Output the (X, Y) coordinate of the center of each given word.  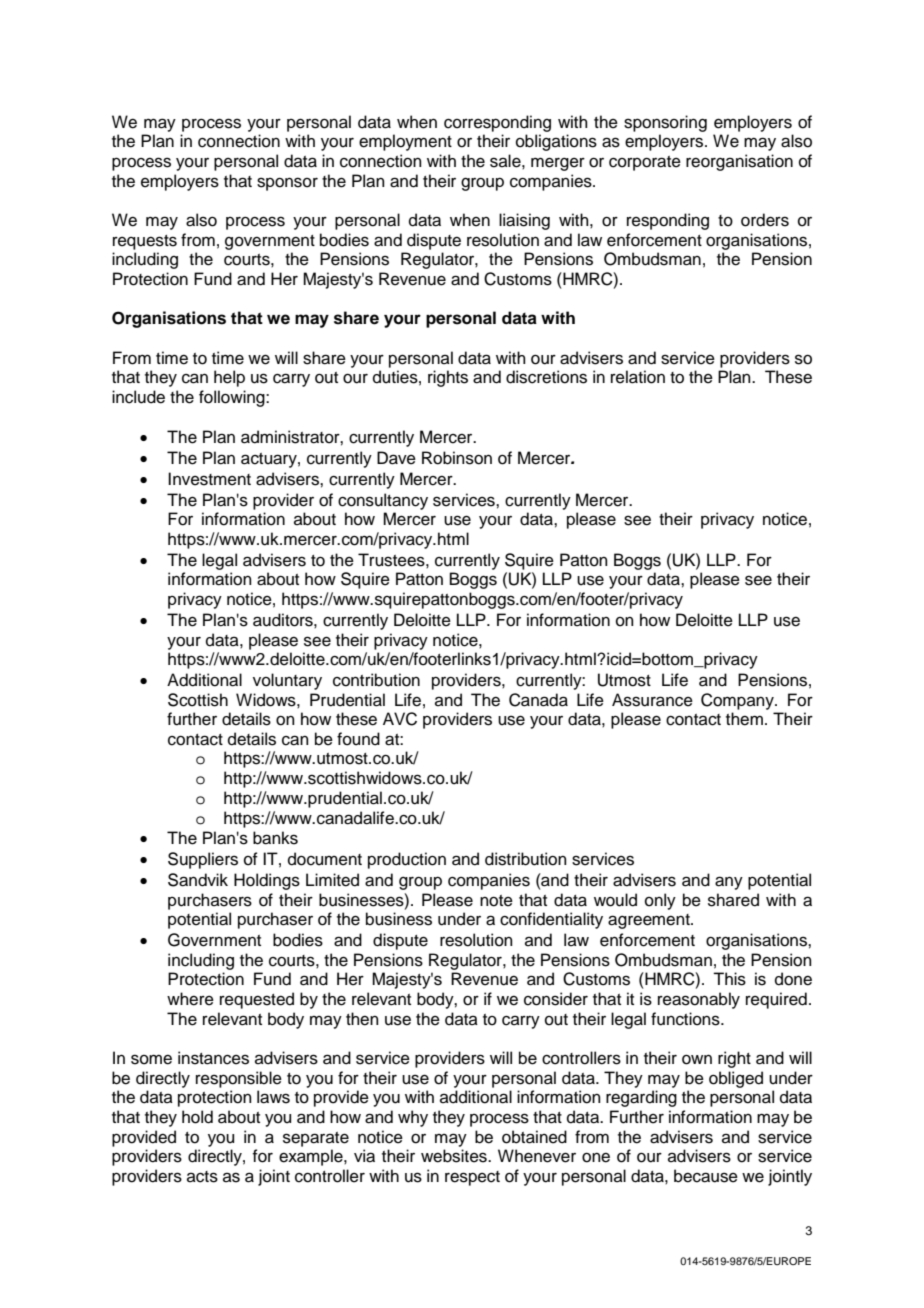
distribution (526, 859)
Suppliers (203, 860)
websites (455, 1156)
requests (145, 242)
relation (638, 377)
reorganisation (739, 162)
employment (405, 142)
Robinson (457, 458)
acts (202, 1177)
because (706, 1176)
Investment (209, 479)
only (660, 901)
